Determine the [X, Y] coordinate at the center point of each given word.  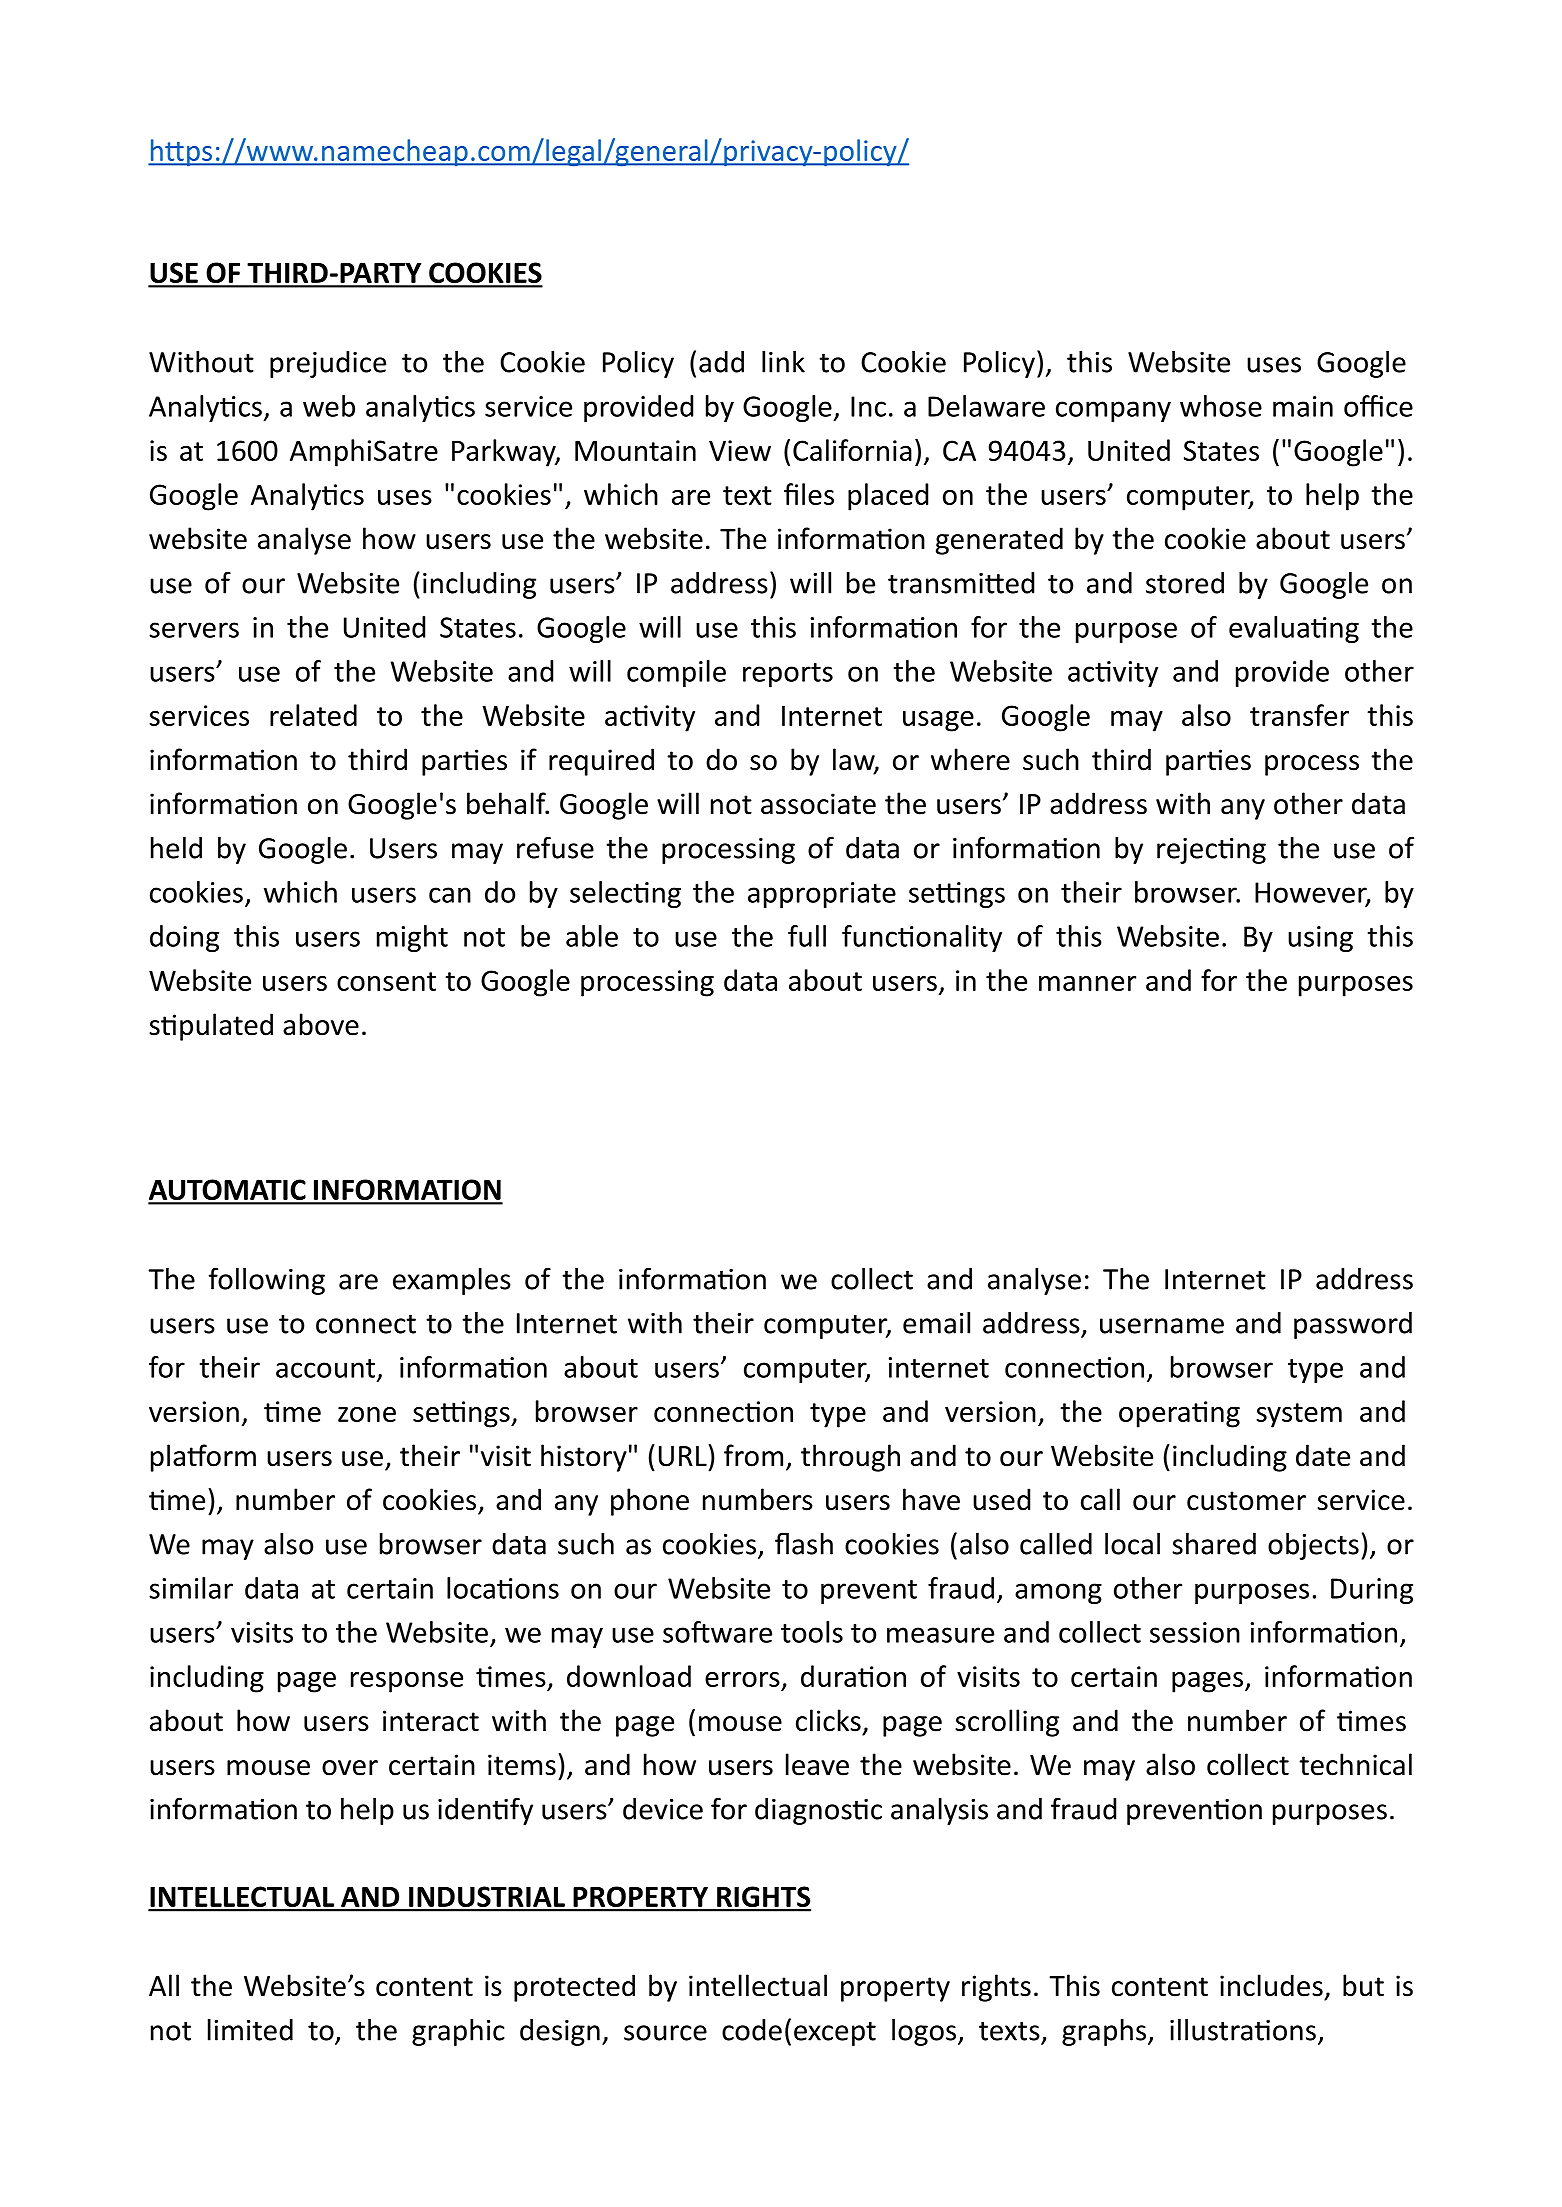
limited [250, 2030]
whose [1221, 406]
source [665, 2033]
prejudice [328, 364]
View [740, 450]
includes [1271, 1985]
